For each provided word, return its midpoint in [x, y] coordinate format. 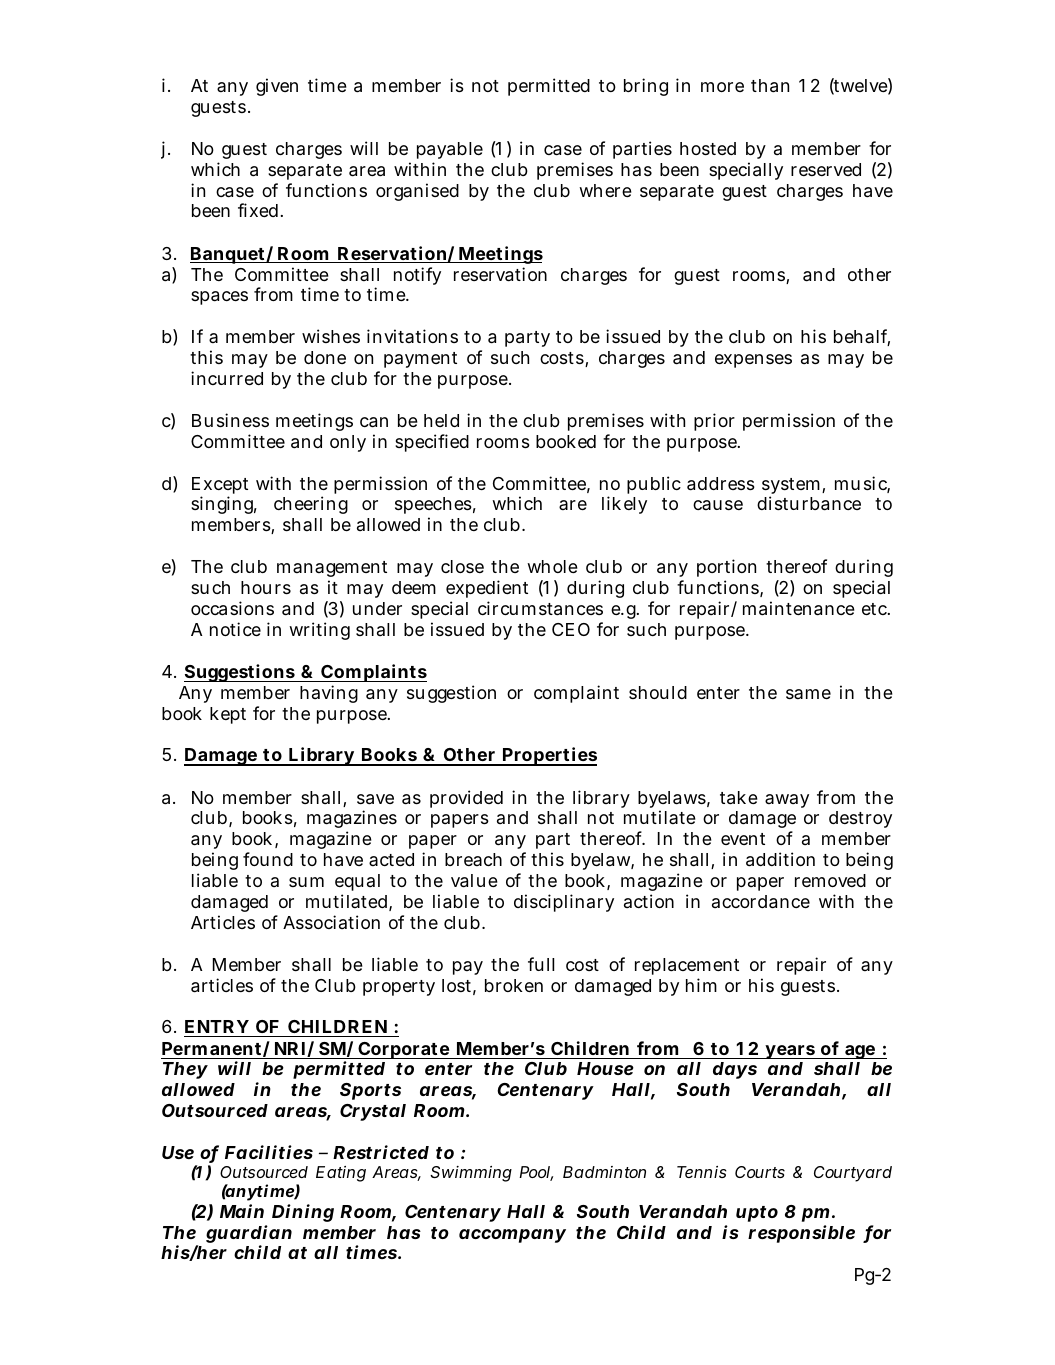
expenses [753, 361]
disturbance [809, 503]
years [790, 1052]
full [541, 964]
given [277, 87]
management [332, 569]
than [770, 86]
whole [552, 566]
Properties [549, 756]
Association [331, 922]
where [605, 190]
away [787, 801]
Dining [303, 1213]
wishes [331, 336]
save [375, 799]
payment [420, 360]
